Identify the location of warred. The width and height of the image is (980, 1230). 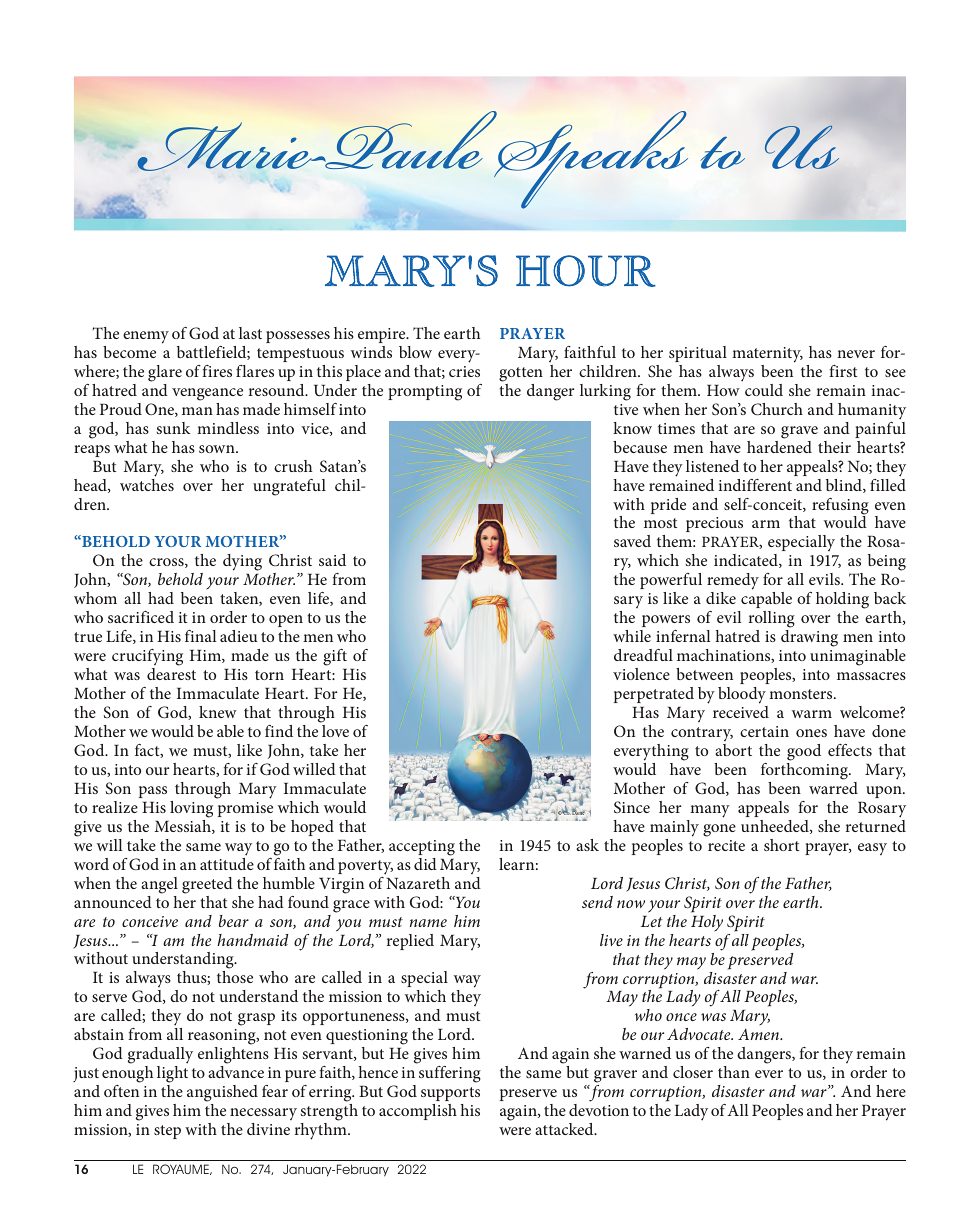
(833, 788).
